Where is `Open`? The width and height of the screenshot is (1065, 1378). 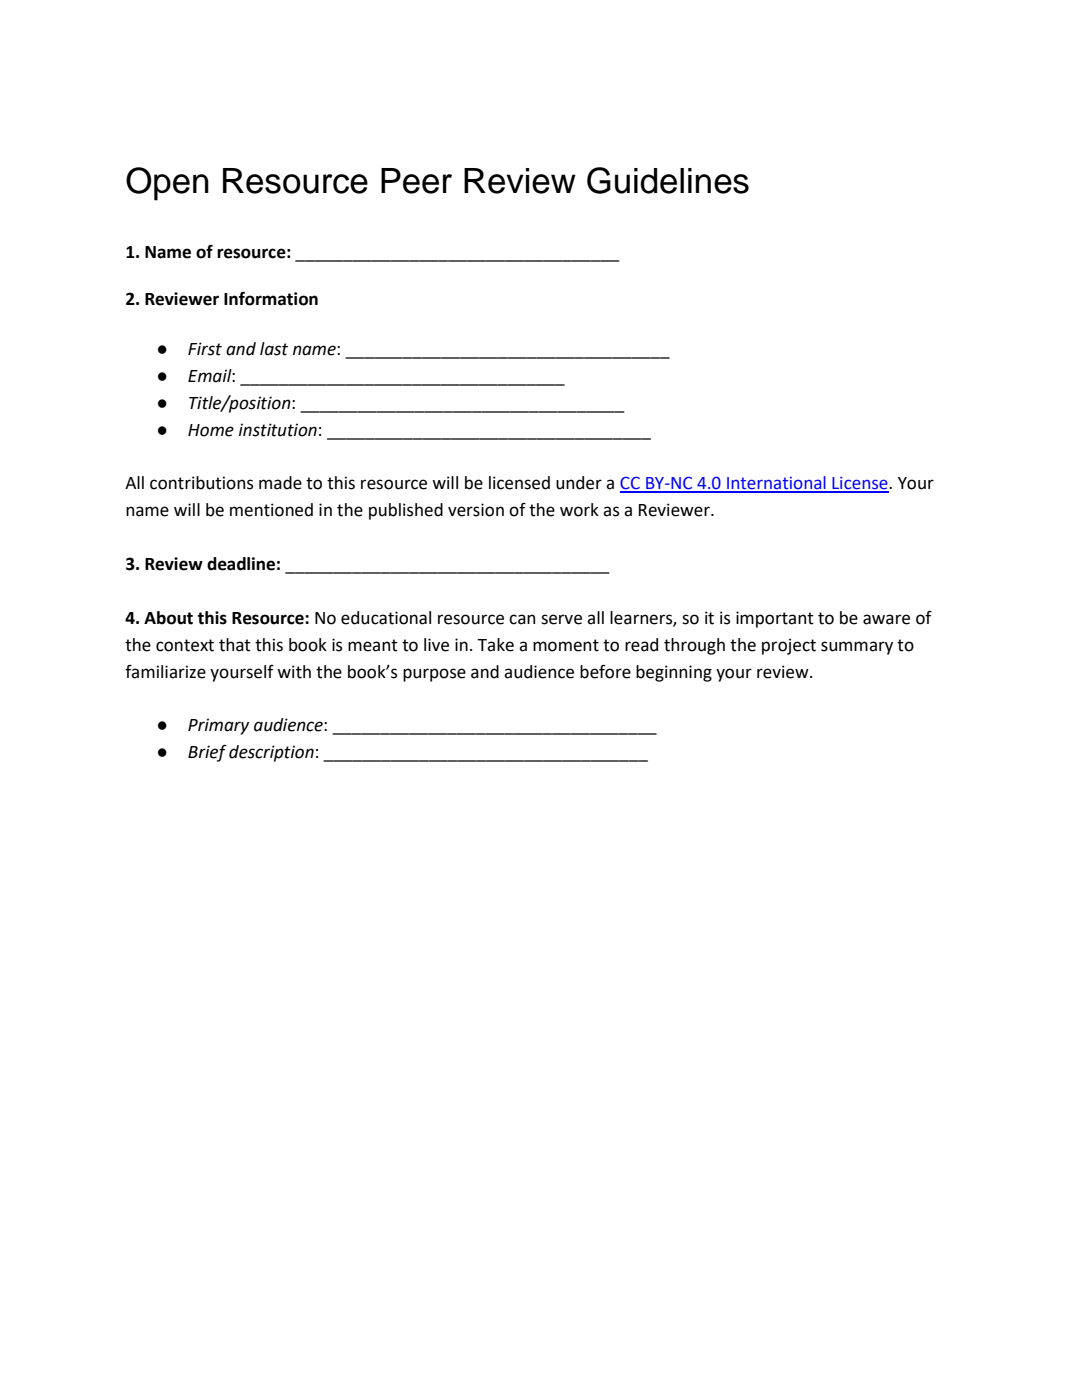 Open is located at coordinates (167, 184).
